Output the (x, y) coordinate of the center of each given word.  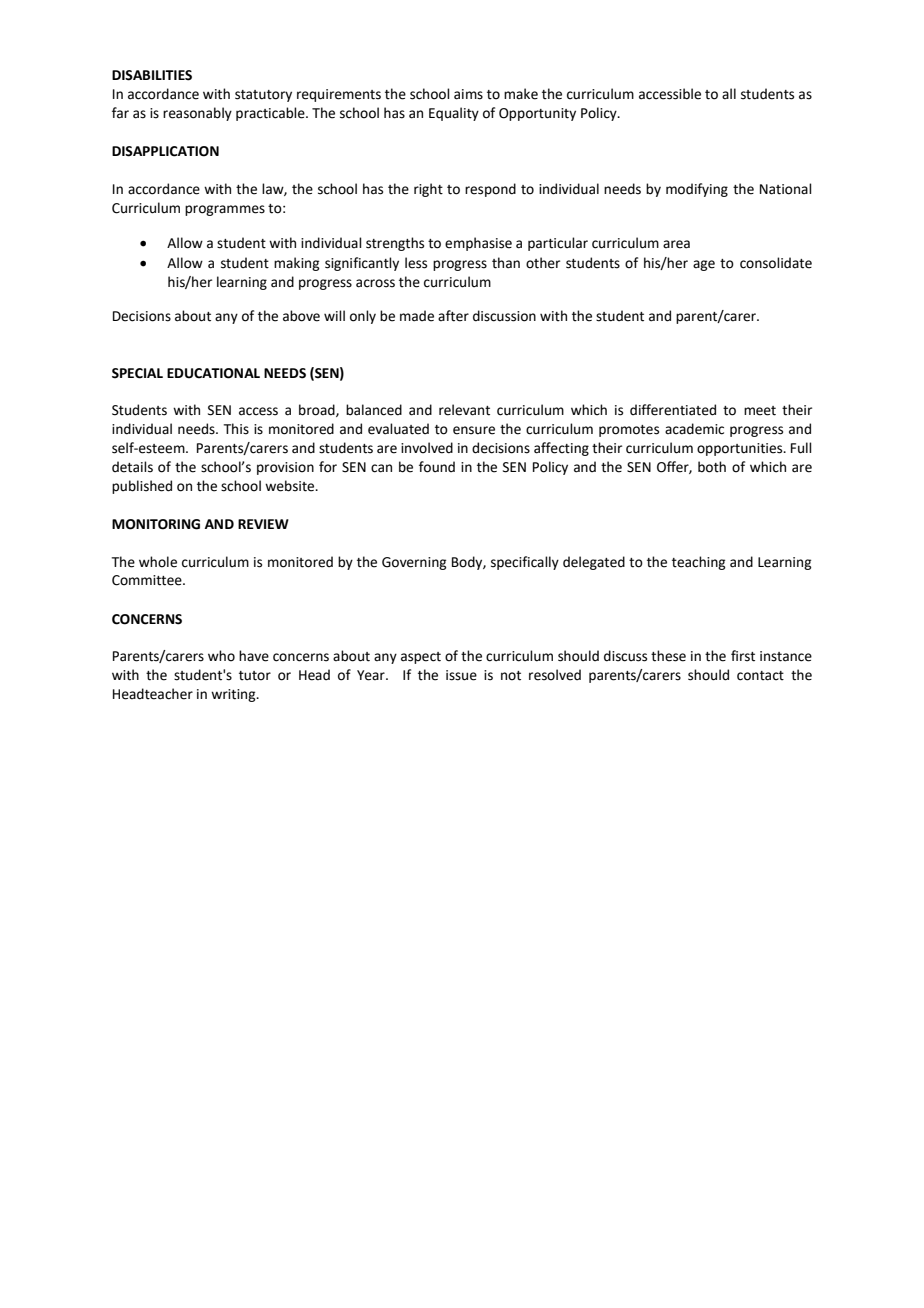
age (704, 265)
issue (461, 675)
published (142, 487)
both (712, 467)
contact (760, 676)
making (296, 264)
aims (468, 94)
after (453, 316)
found (437, 467)
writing (234, 695)
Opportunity (537, 114)
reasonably (197, 114)
